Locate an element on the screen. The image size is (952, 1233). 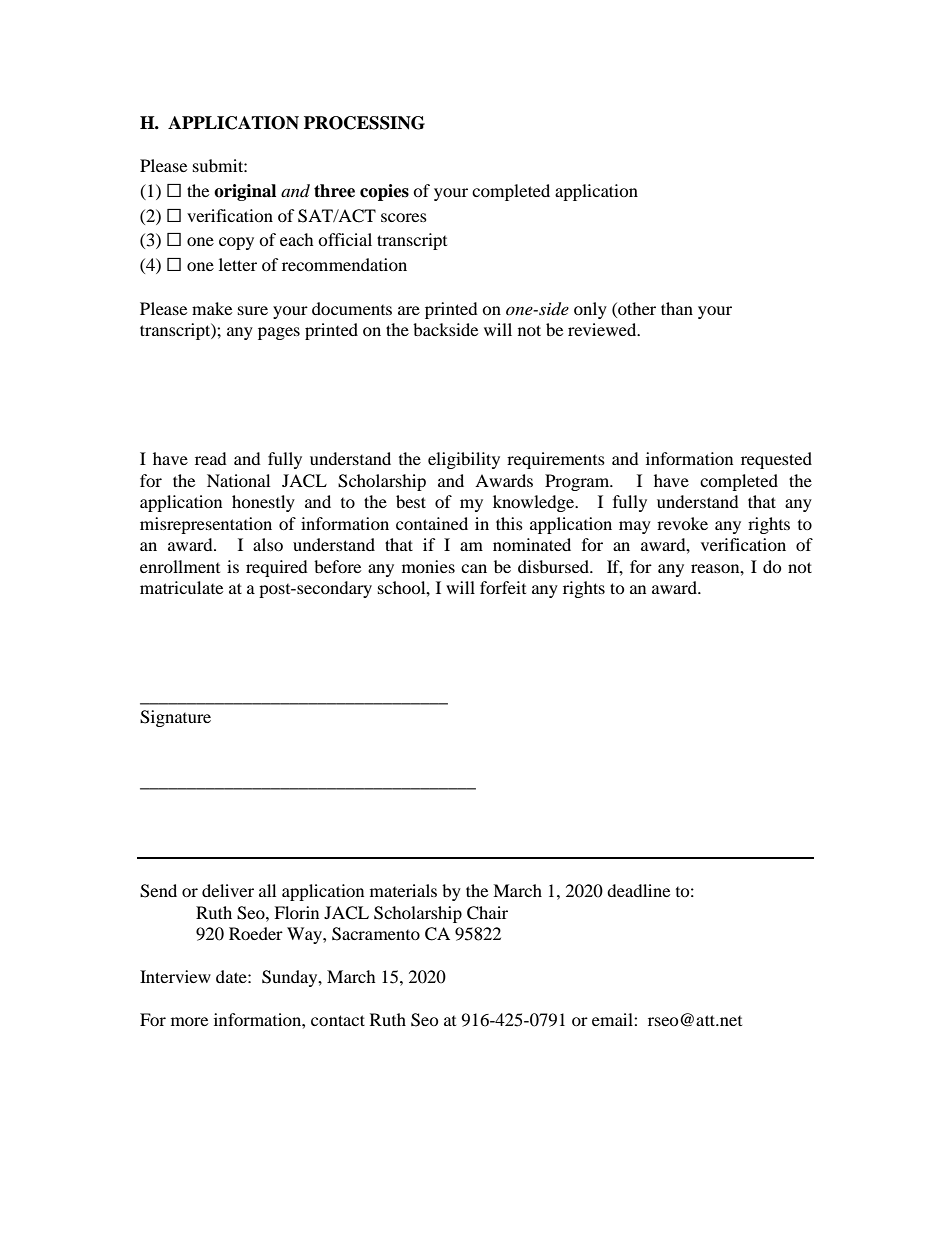
deadline is located at coordinates (638, 890).
